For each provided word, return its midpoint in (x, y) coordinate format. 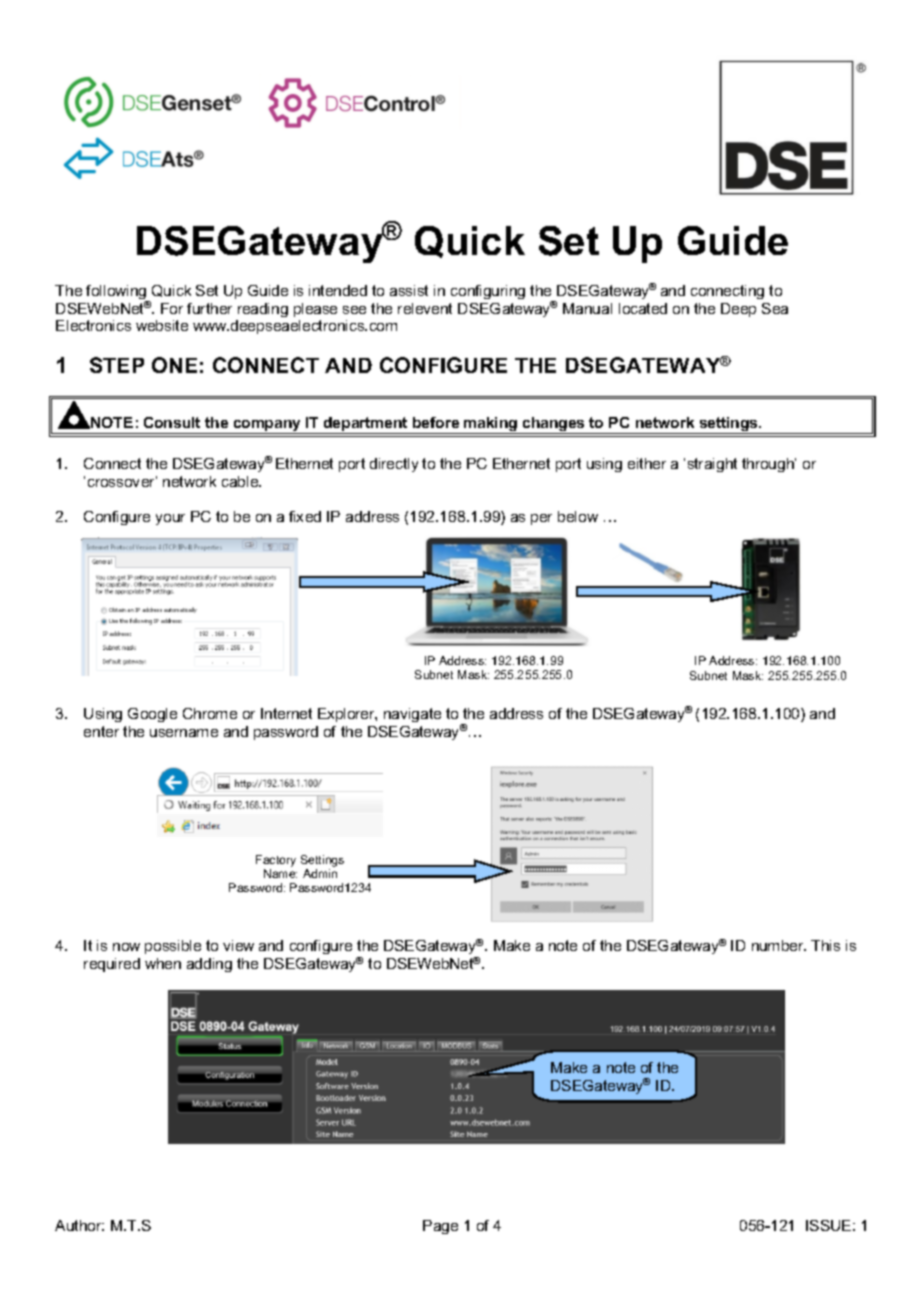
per (541, 519)
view (238, 945)
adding (209, 965)
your (170, 519)
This (825, 945)
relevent (425, 308)
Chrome (210, 713)
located (643, 308)
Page (440, 1227)
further (209, 308)
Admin (320, 873)
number (779, 945)
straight (712, 465)
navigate (412, 715)
